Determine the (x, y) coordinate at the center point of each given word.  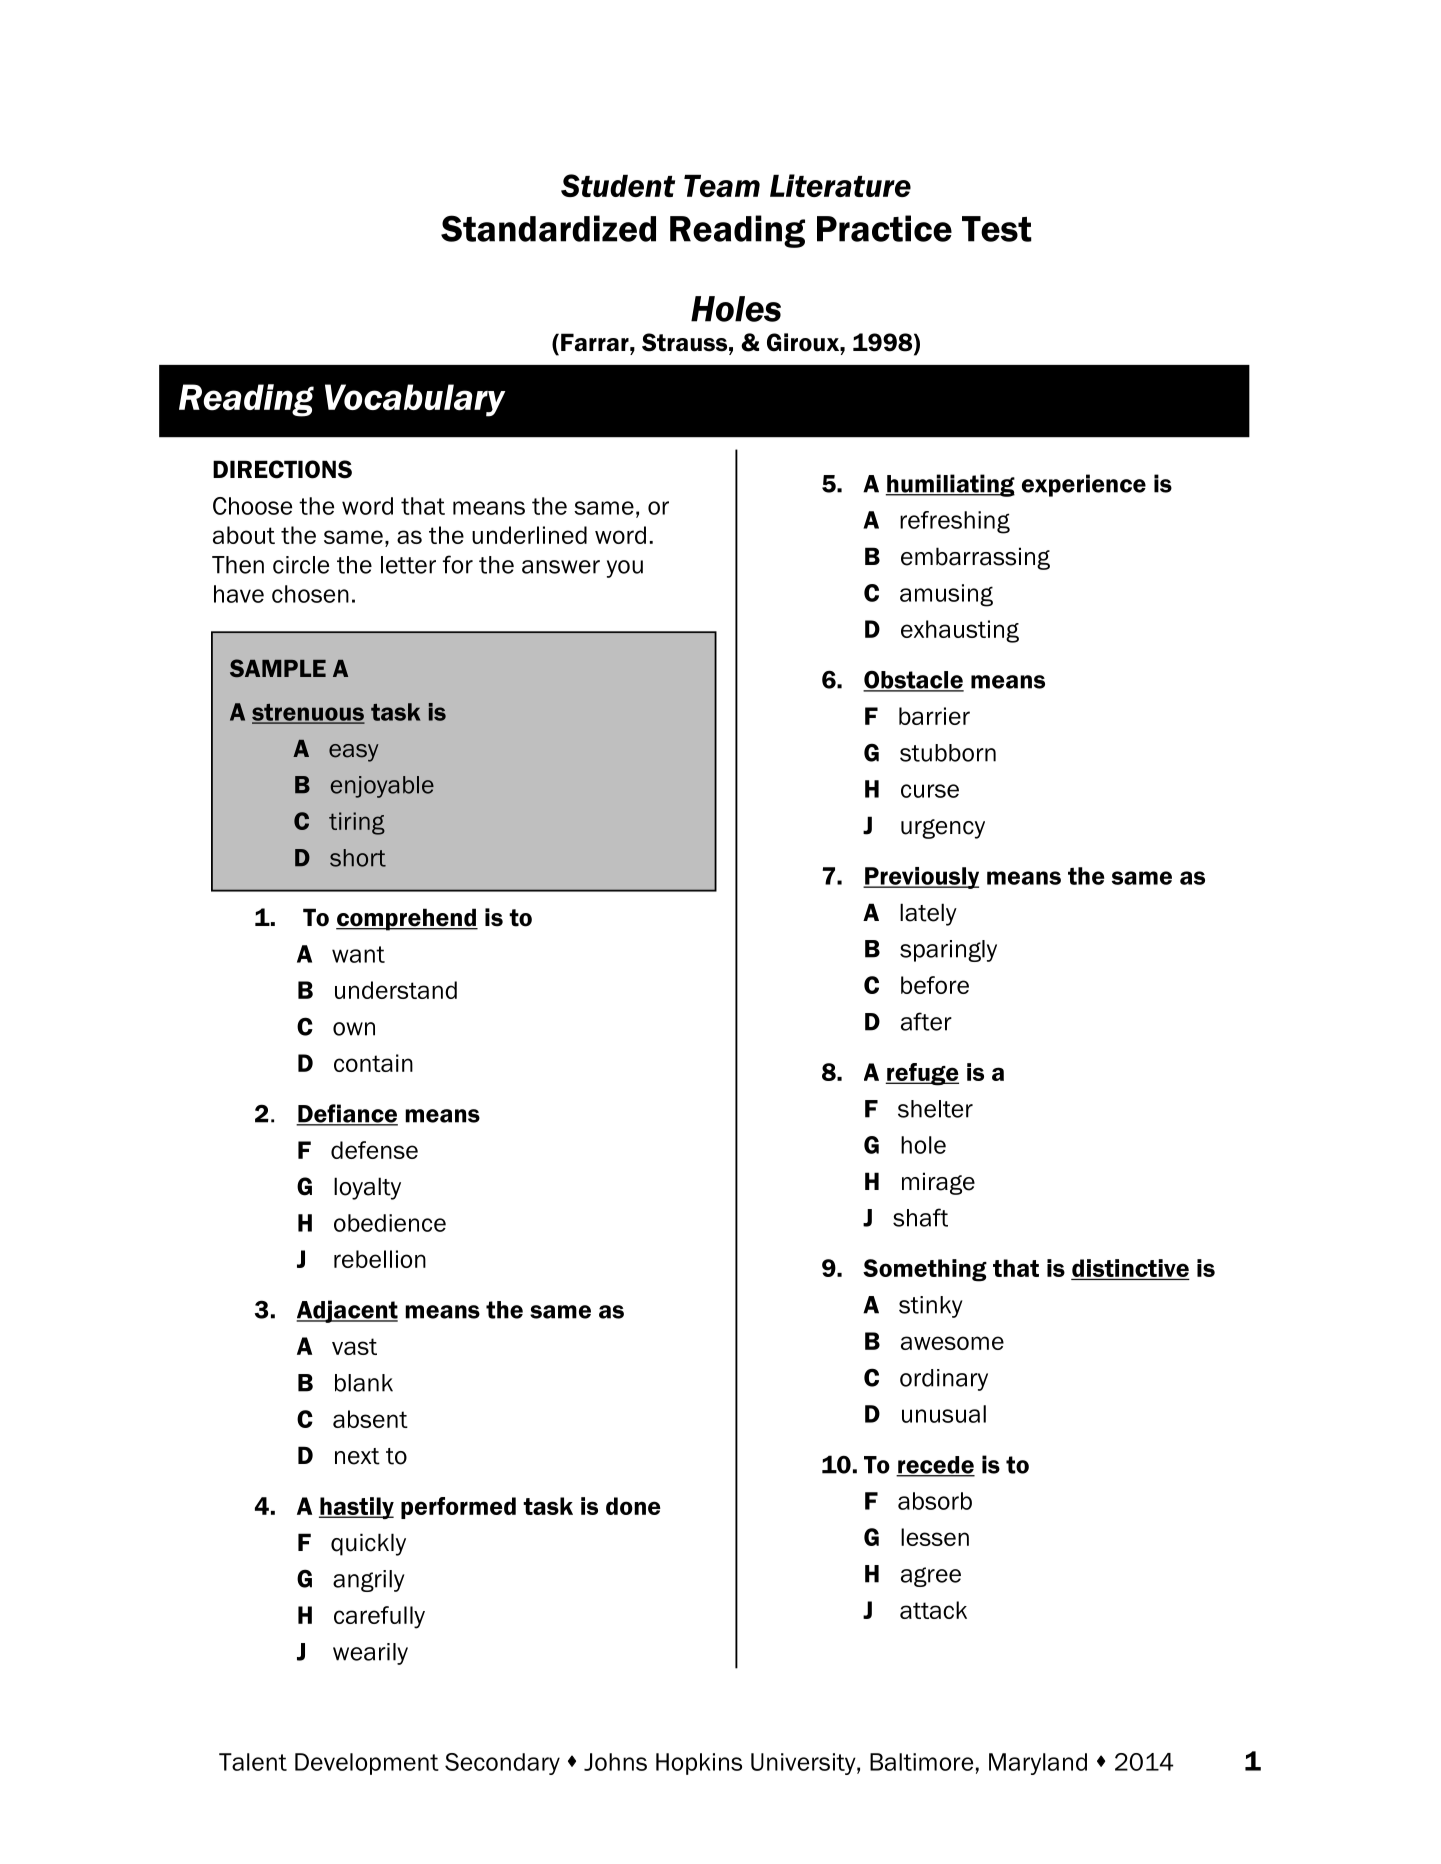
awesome (952, 1343)
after (926, 1021)
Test (997, 229)
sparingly (948, 951)
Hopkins (699, 1764)
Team (722, 186)
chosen (310, 594)
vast (354, 1346)
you (625, 569)
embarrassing (975, 558)
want (358, 954)
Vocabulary (415, 400)
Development (367, 1764)
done (633, 1506)
